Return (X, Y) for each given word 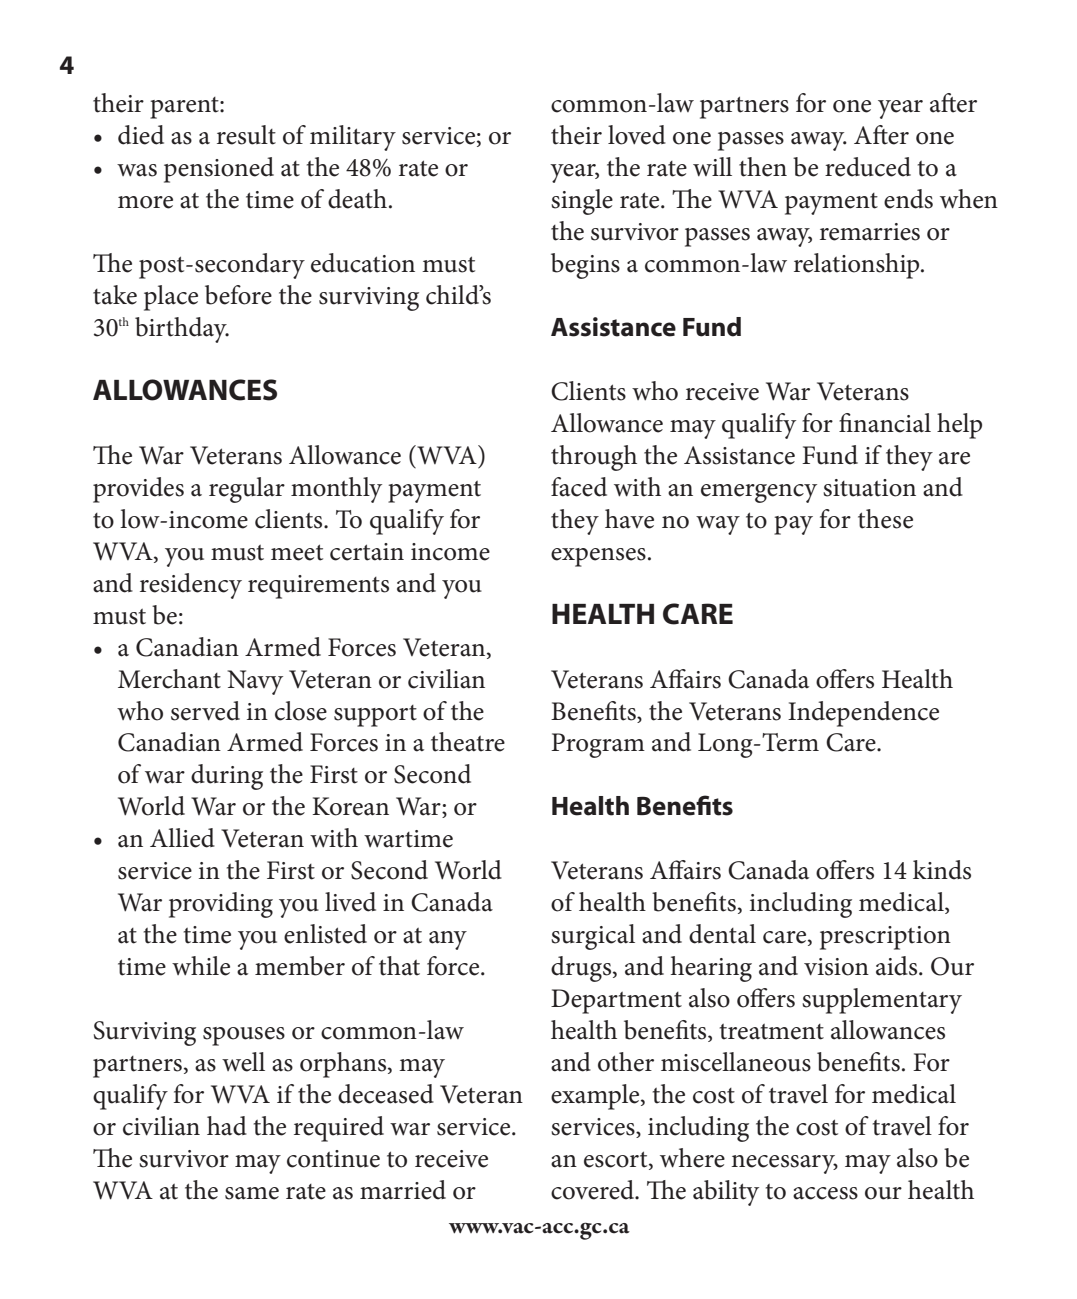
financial (885, 423)
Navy (255, 682)
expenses (598, 557)
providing (221, 905)
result (246, 135)
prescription (885, 938)
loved (637, 135)
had (227, 1126)
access (825, 1193)
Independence (863, 714)
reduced (868, 167)
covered (594, 1190)
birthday (182, 330)
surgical (593, 937)
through (594, 458)
